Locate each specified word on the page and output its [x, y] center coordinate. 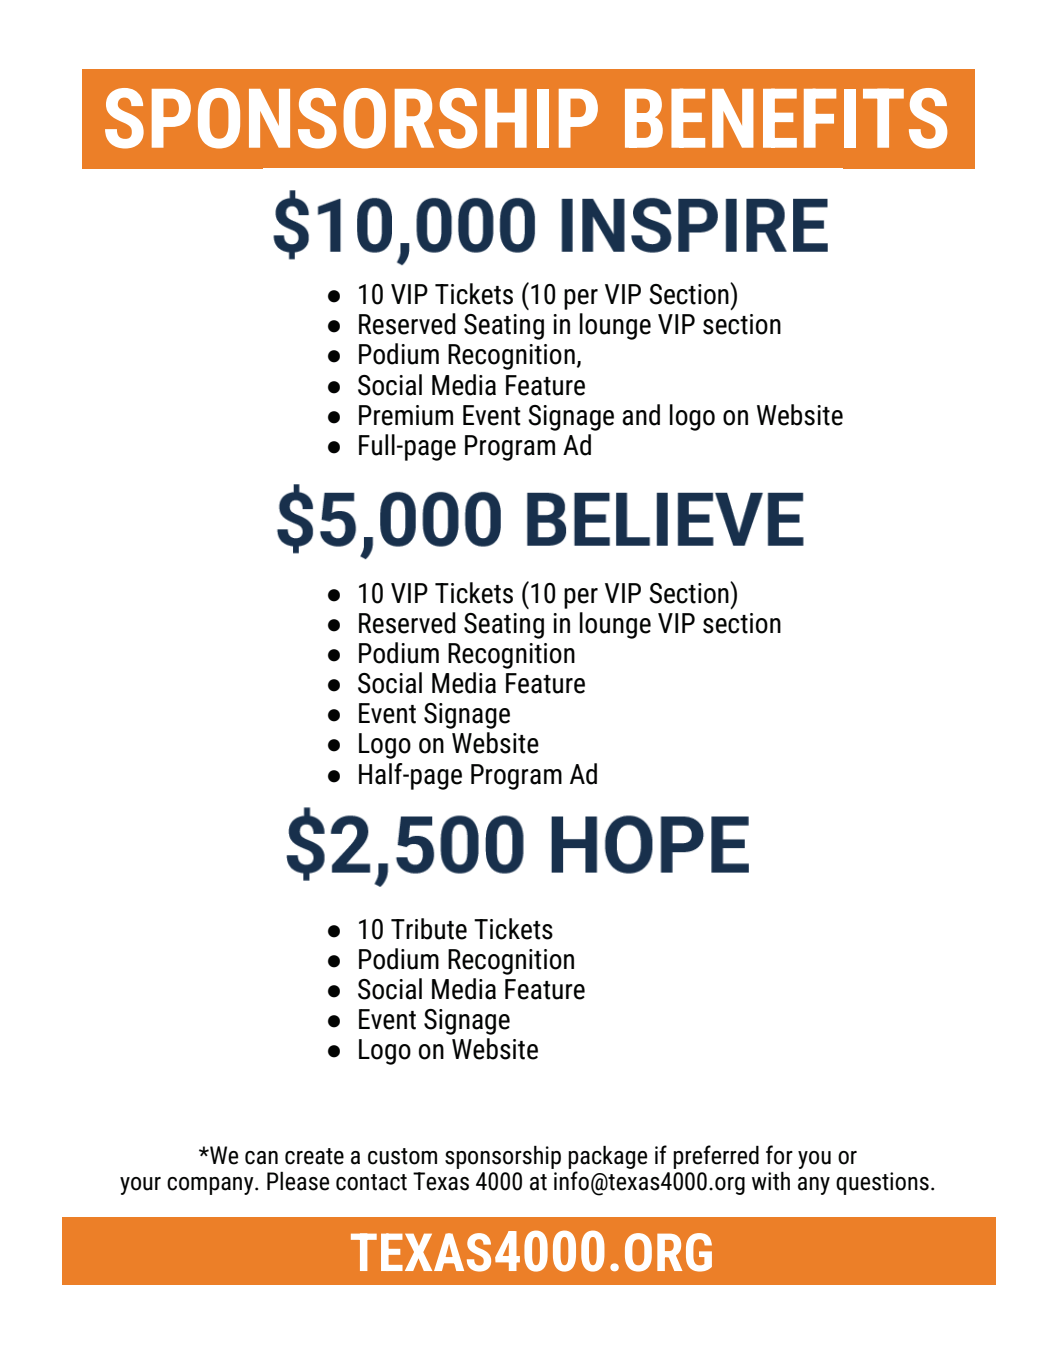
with [771, 1181]
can [261, 1158]
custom [402, 1156]
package [607, 1157]
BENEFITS [786, 118]
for [779, 1155]
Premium [406, 415]
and [641, 415]
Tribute [429, 929]
